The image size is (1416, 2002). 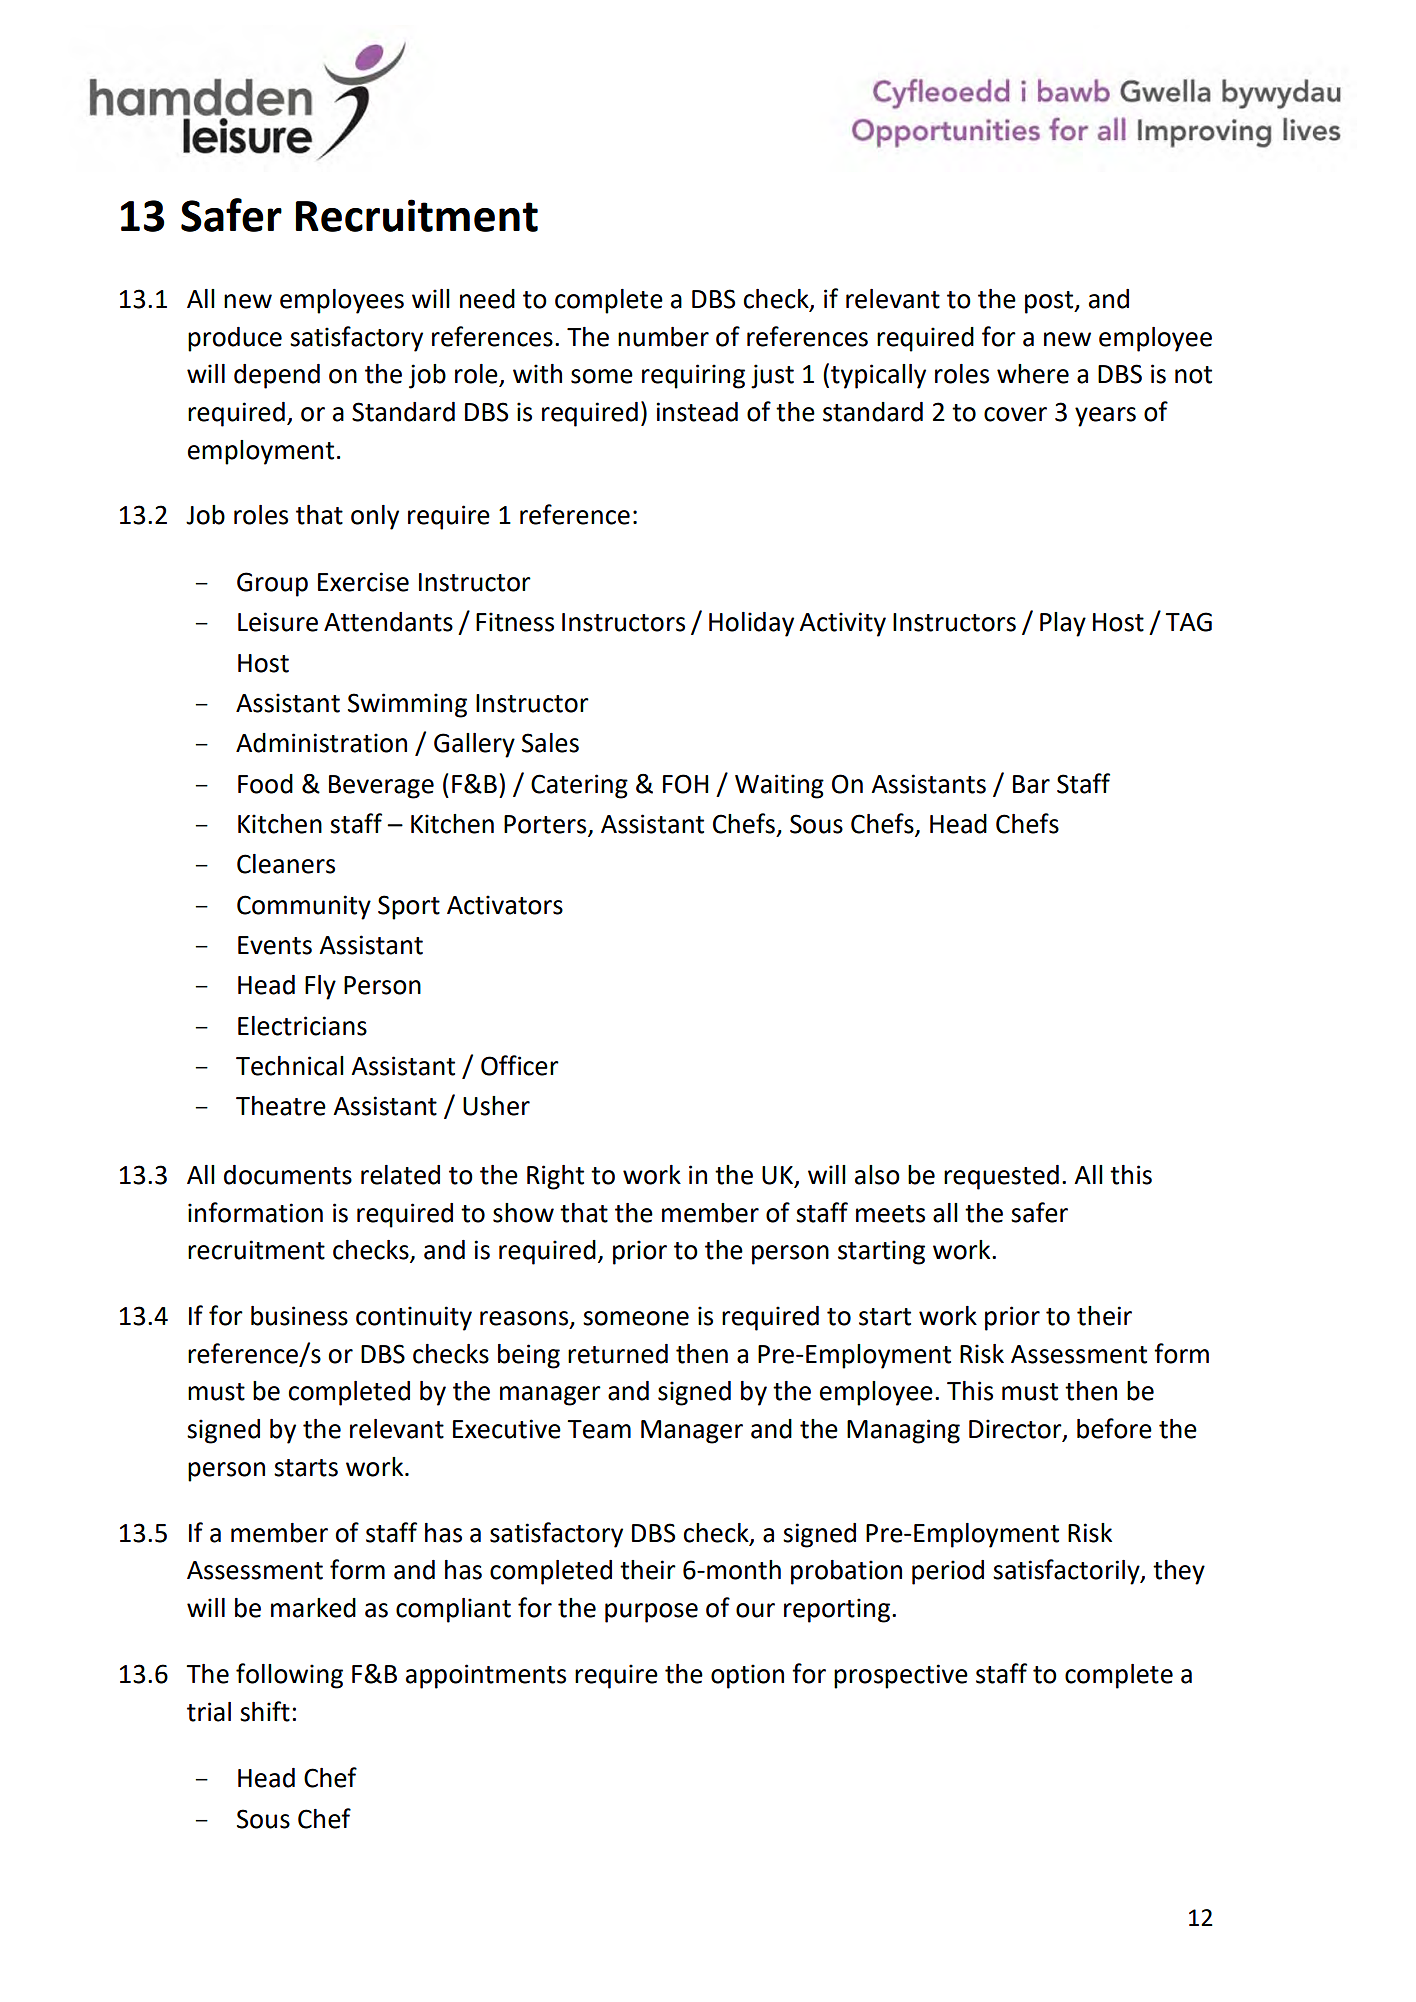 What do you see at coordinates (277, 376) in the image?
I see `depend` at bounding box center [277, 376].
